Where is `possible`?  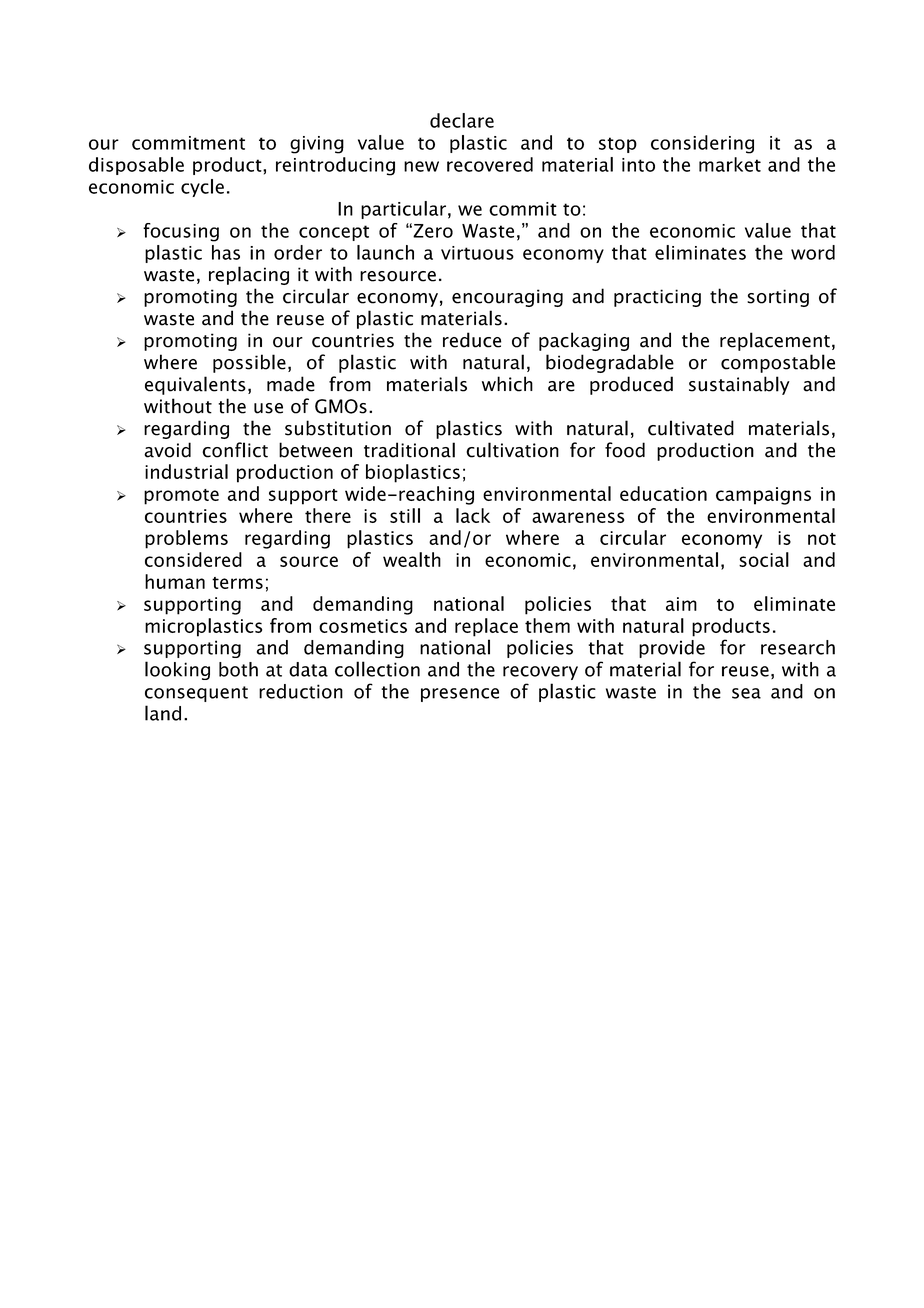
possible is located at coordinates (249, 363).
